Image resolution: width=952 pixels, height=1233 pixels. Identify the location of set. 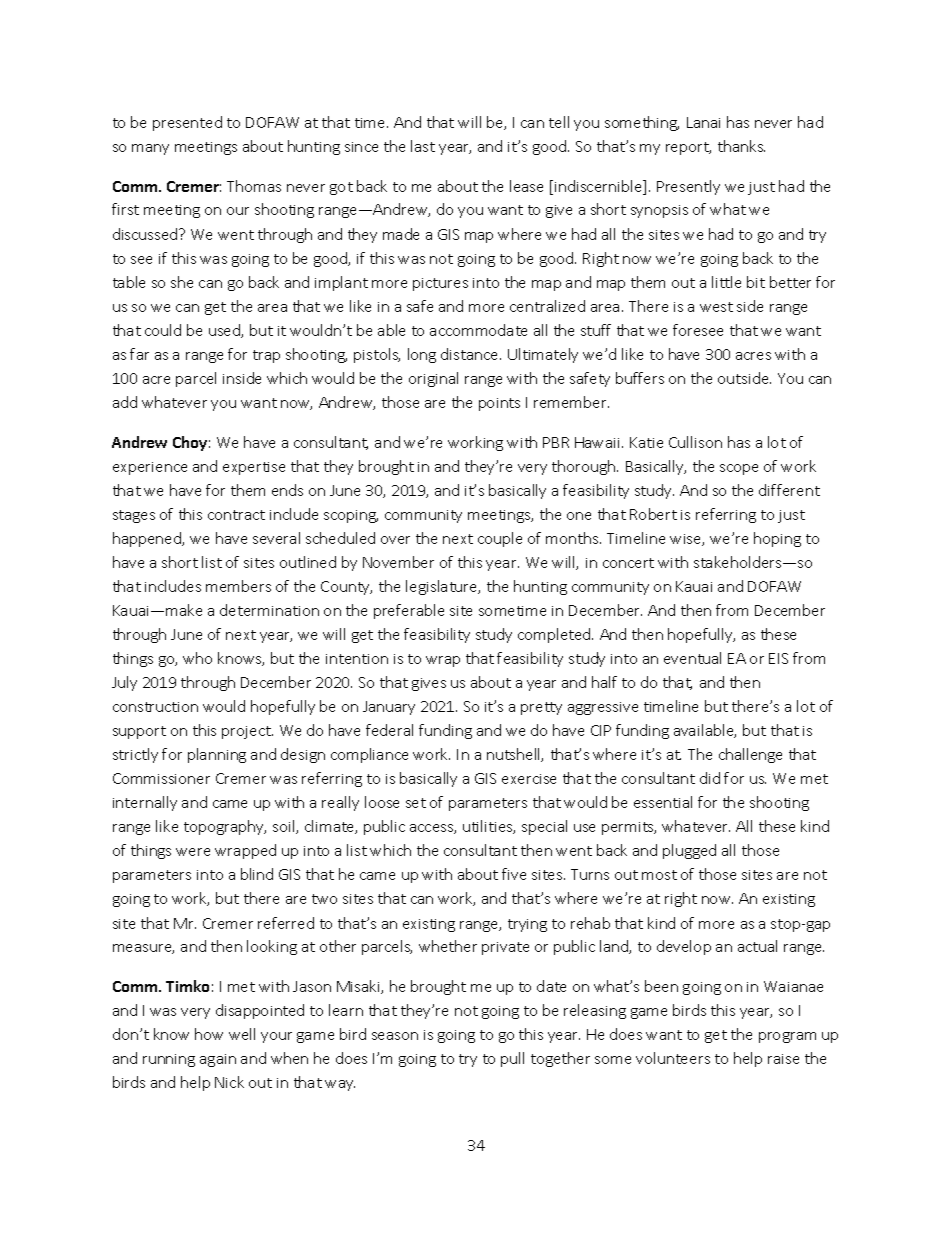
(416, 803).
